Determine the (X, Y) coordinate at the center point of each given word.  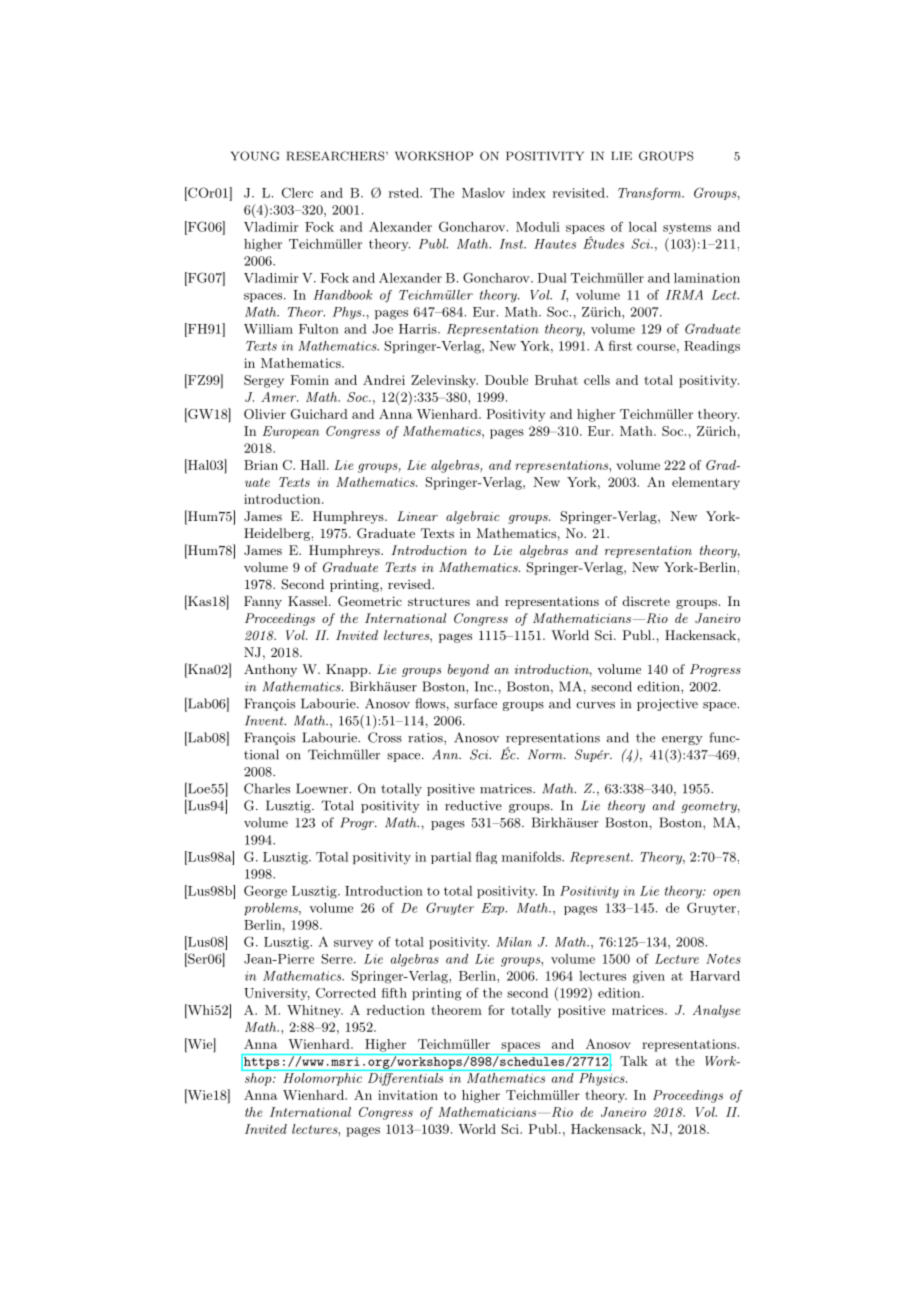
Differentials (405, 1078)
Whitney (315, 1011)
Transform (651, 193)
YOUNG (255, 156)
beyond (468, 670)
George (265, 892)
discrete (646, 601)
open (727, 893)
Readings (712, 347)
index (529, 193)
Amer (279, 397)
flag (486, 857)
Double (506, 380)
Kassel (309, 601)
